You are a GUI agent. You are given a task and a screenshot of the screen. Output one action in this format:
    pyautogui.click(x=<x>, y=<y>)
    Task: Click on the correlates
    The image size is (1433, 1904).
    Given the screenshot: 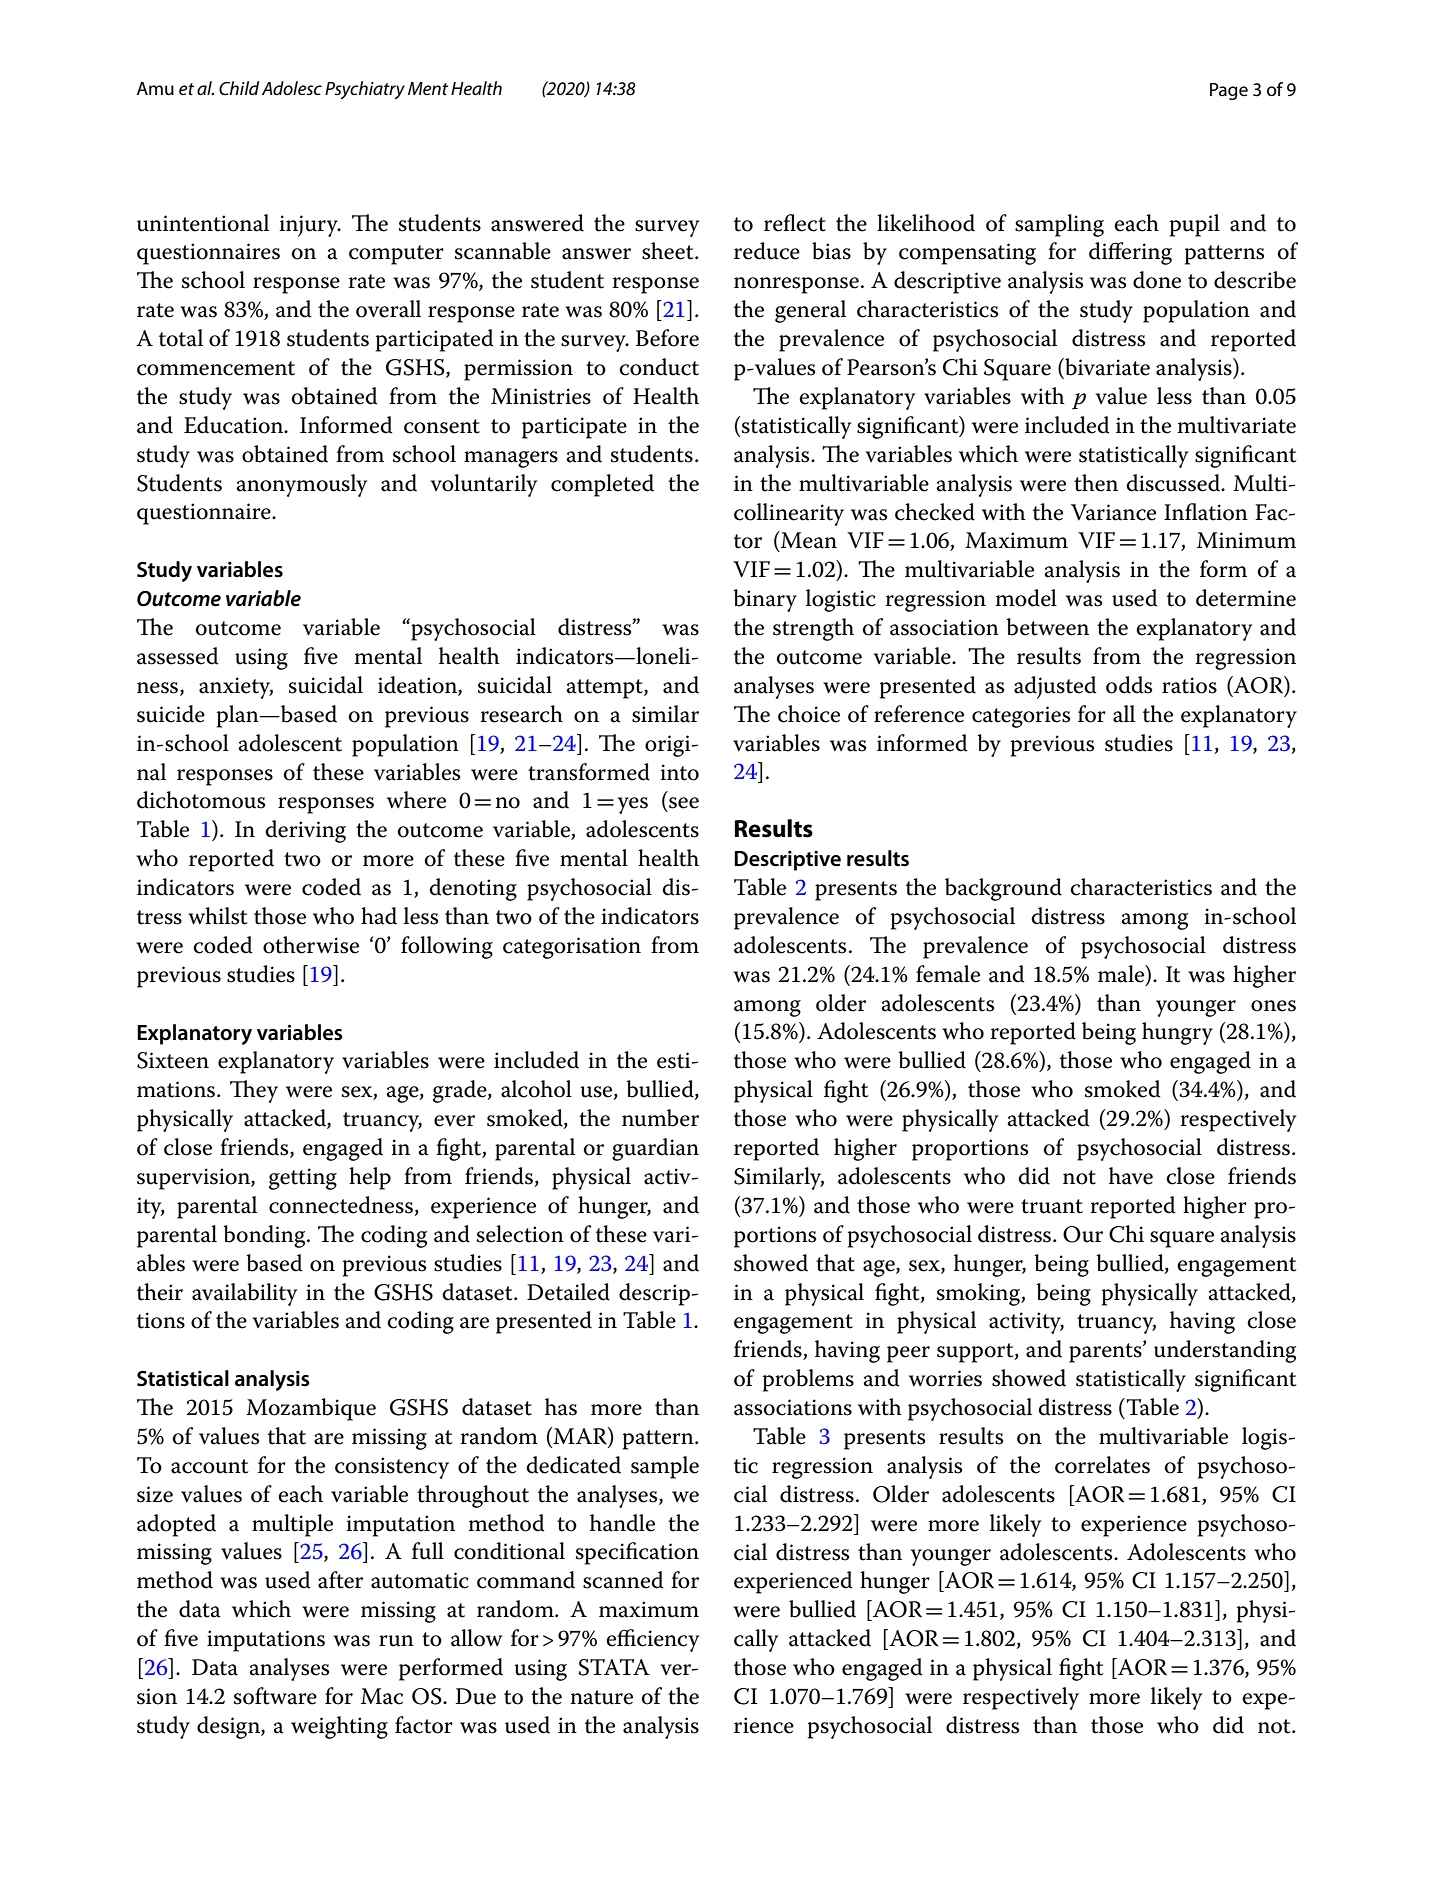 What is the action you would take?
    pyautogui.click(x=1102, y=1465)
